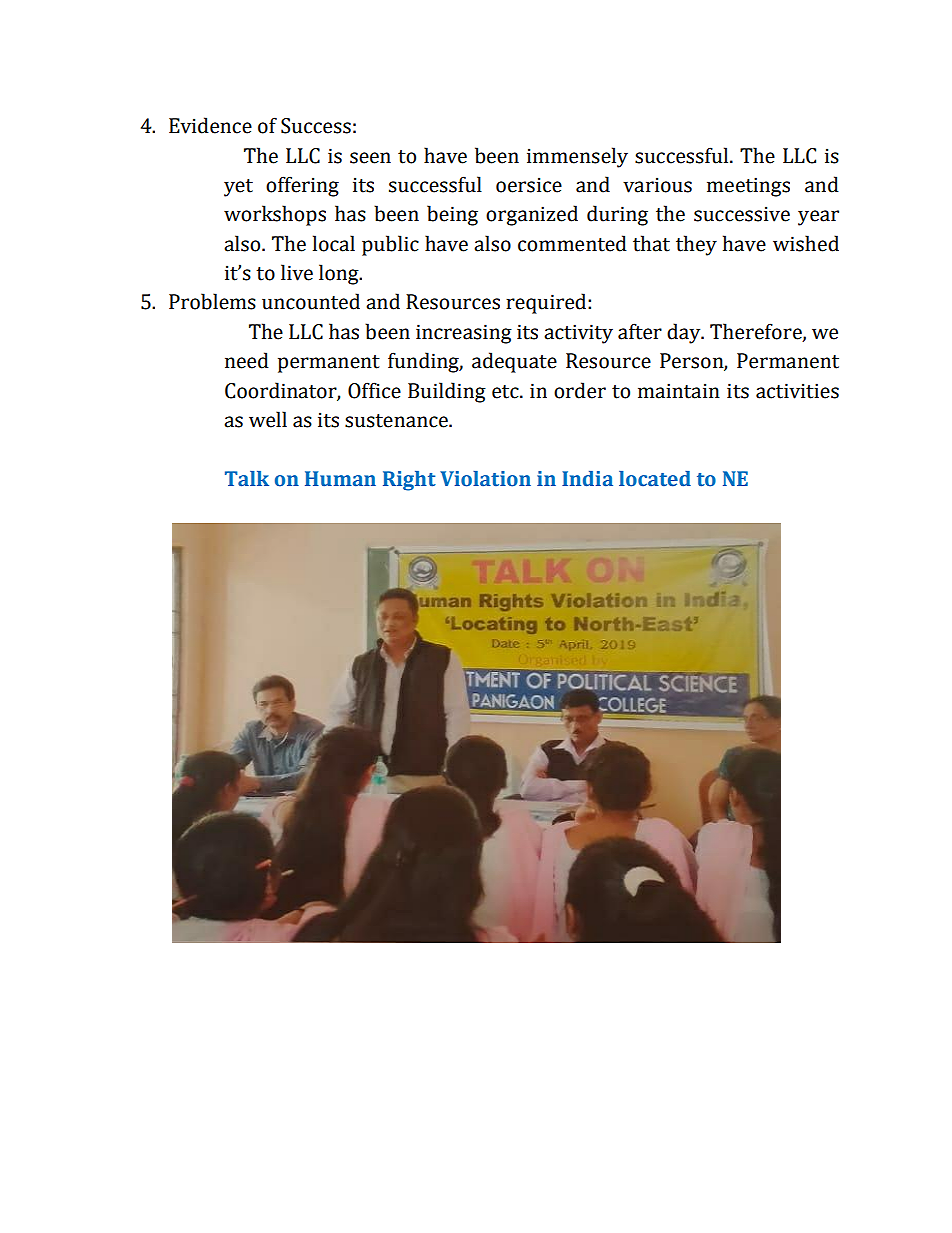  I want to click on order, so click(580, 390).
